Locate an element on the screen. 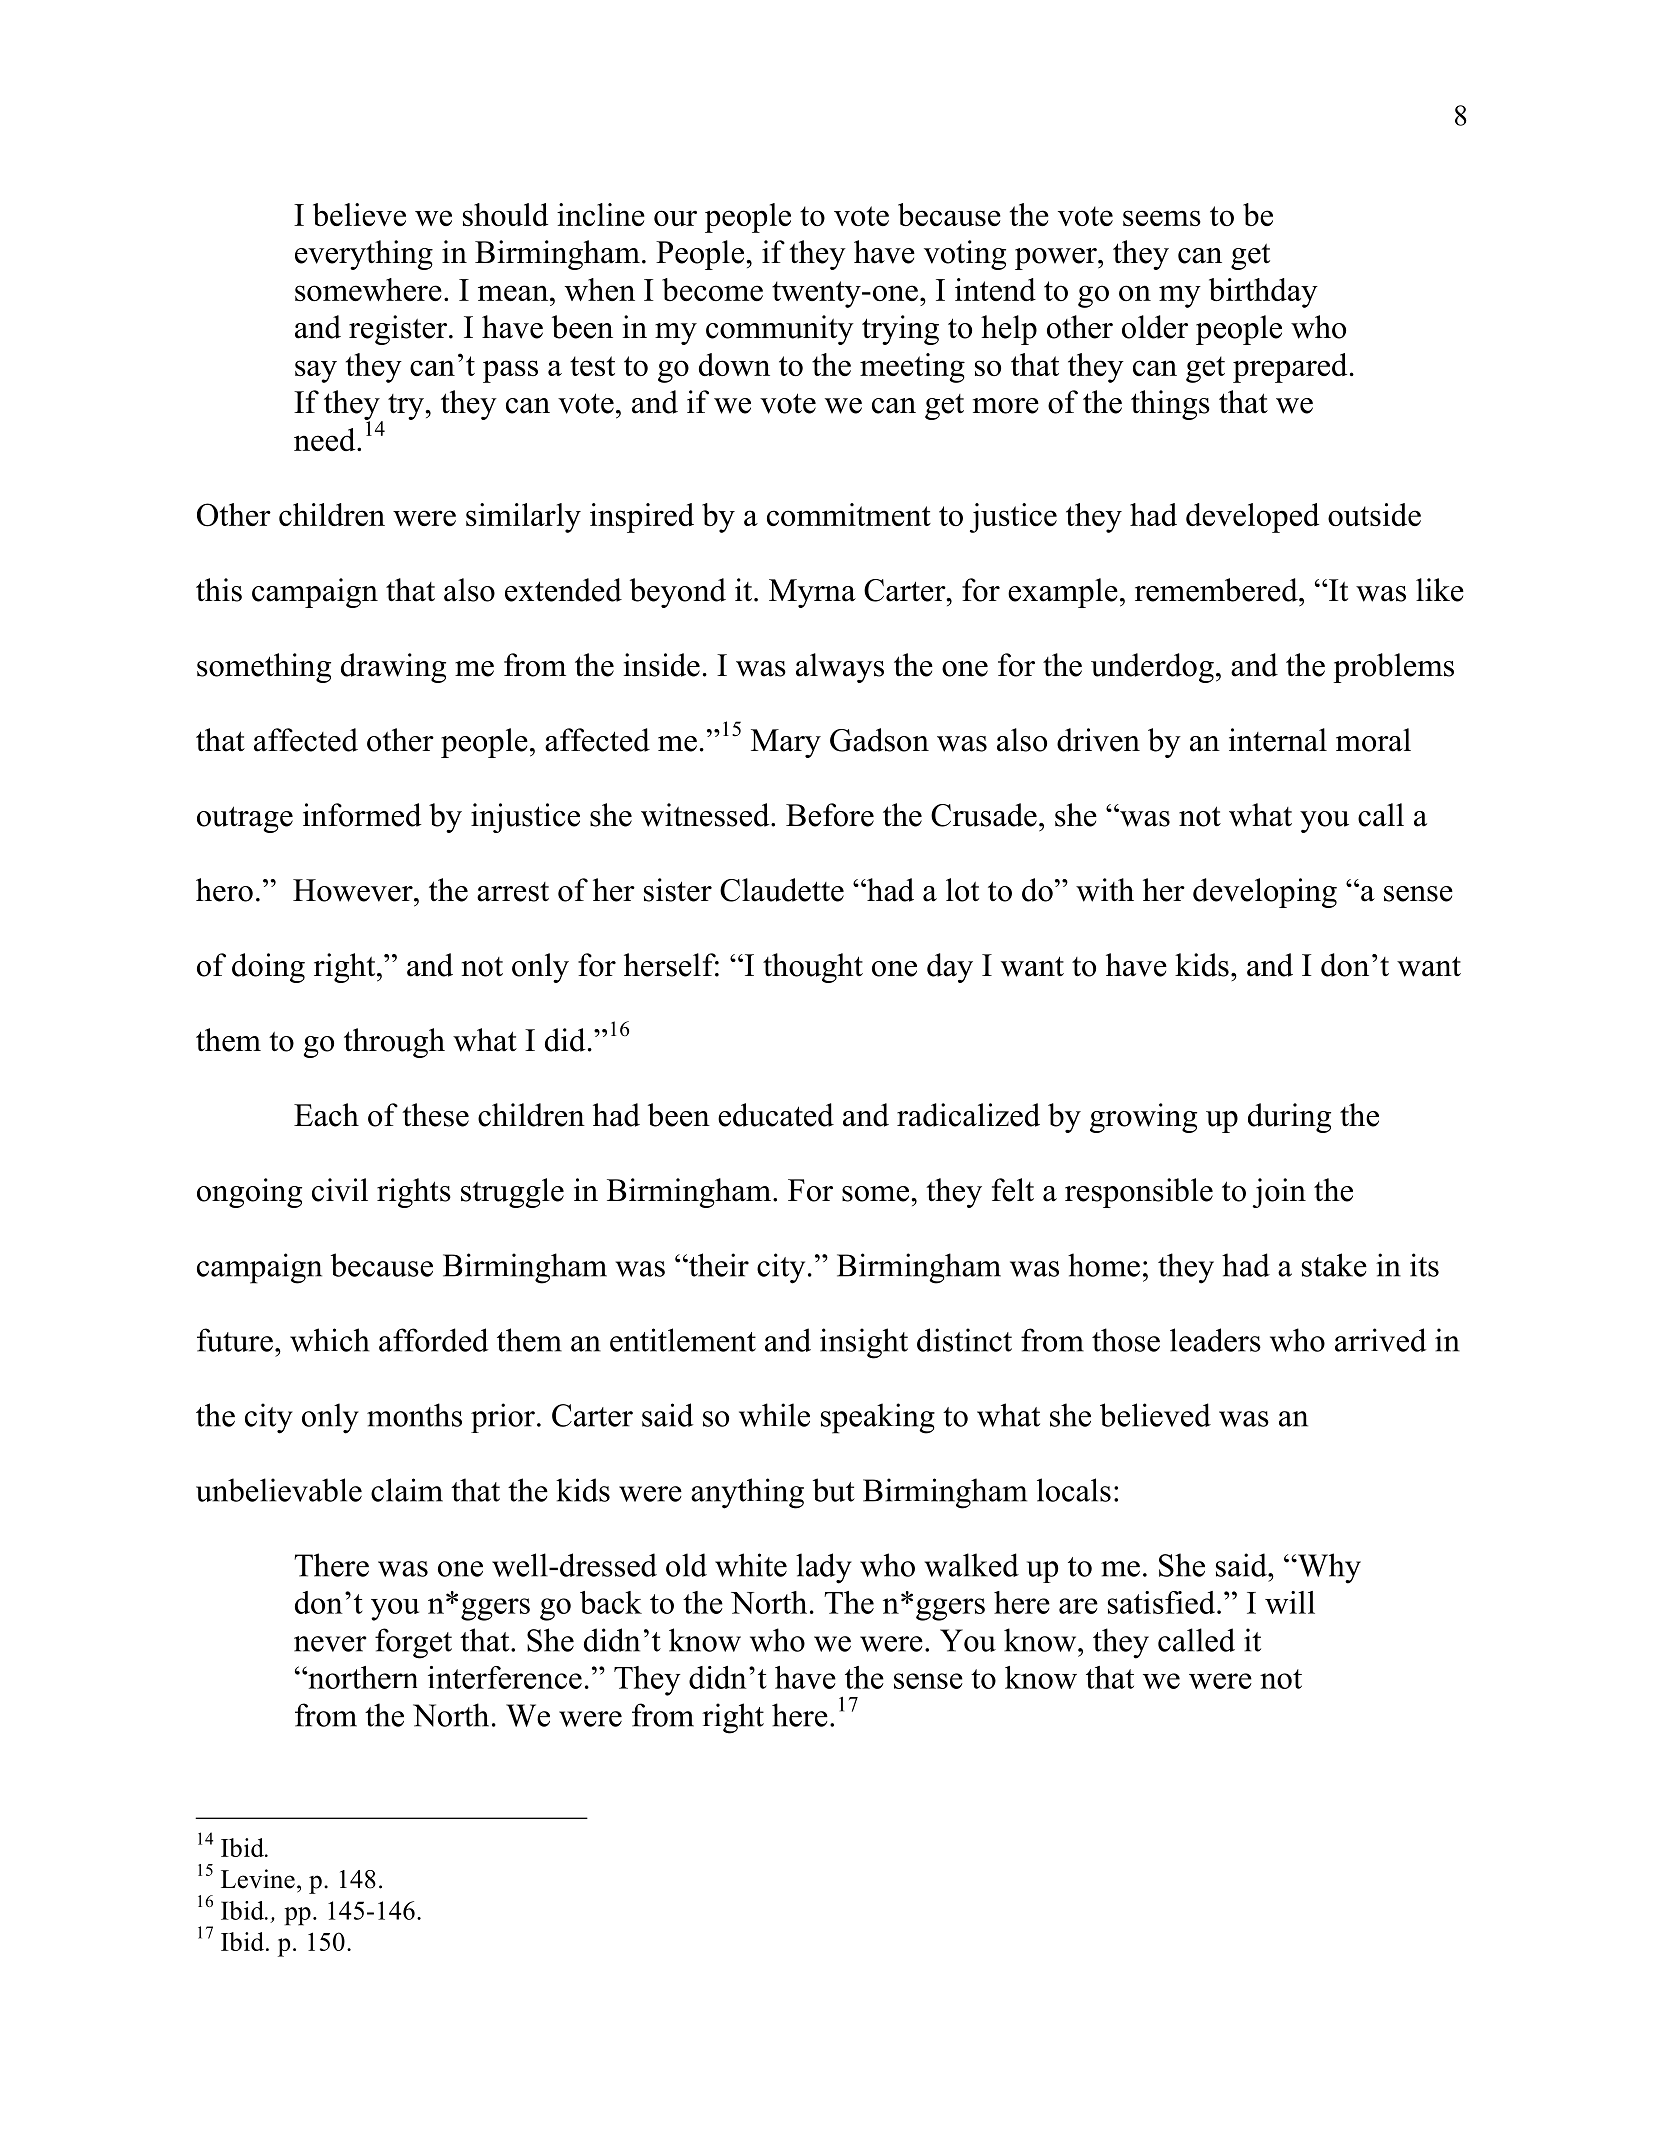  will is located at coordinates (1290, 1602).
